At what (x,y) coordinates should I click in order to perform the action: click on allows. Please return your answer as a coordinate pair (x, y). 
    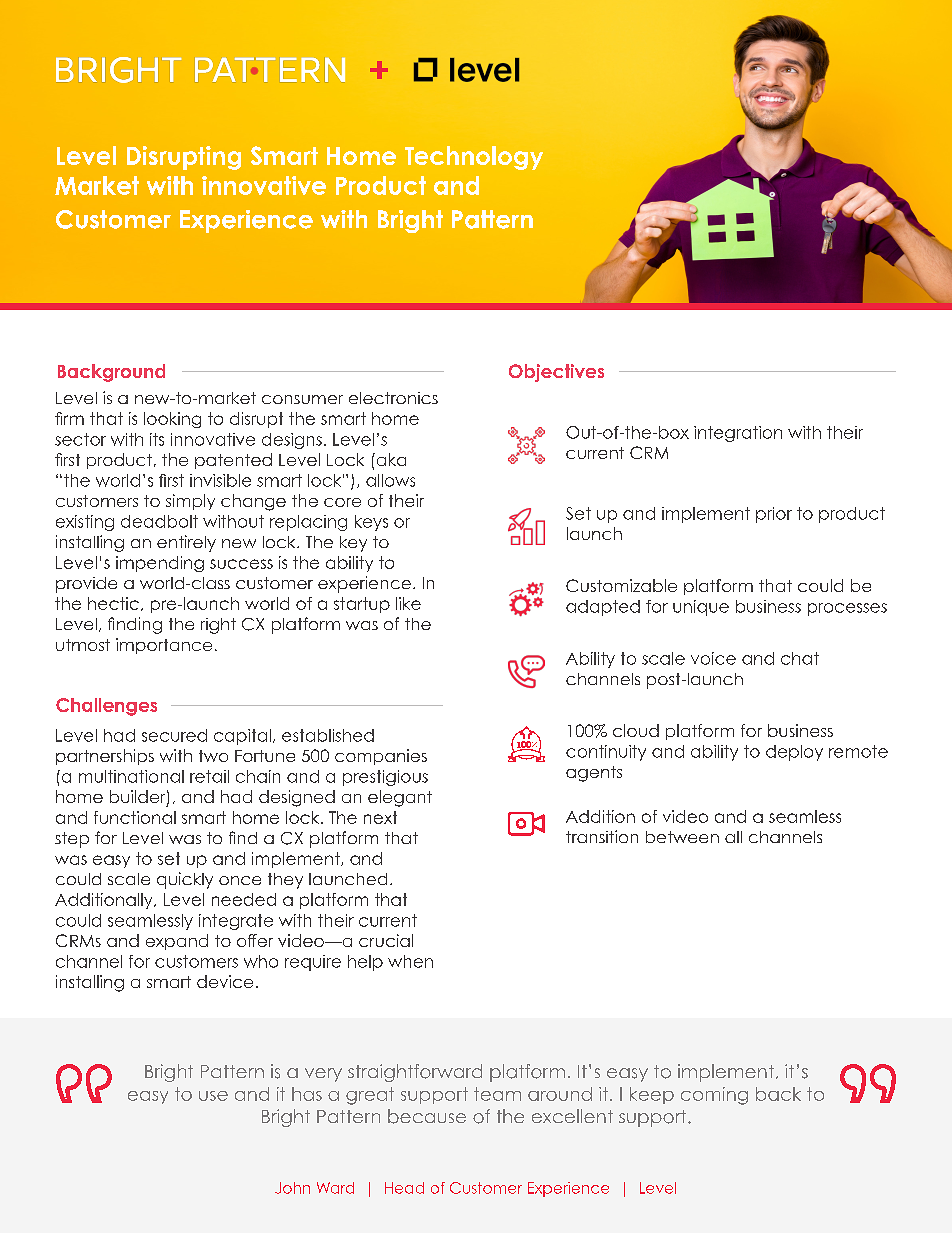
    Looking at the image, I should click on (390, 480).
